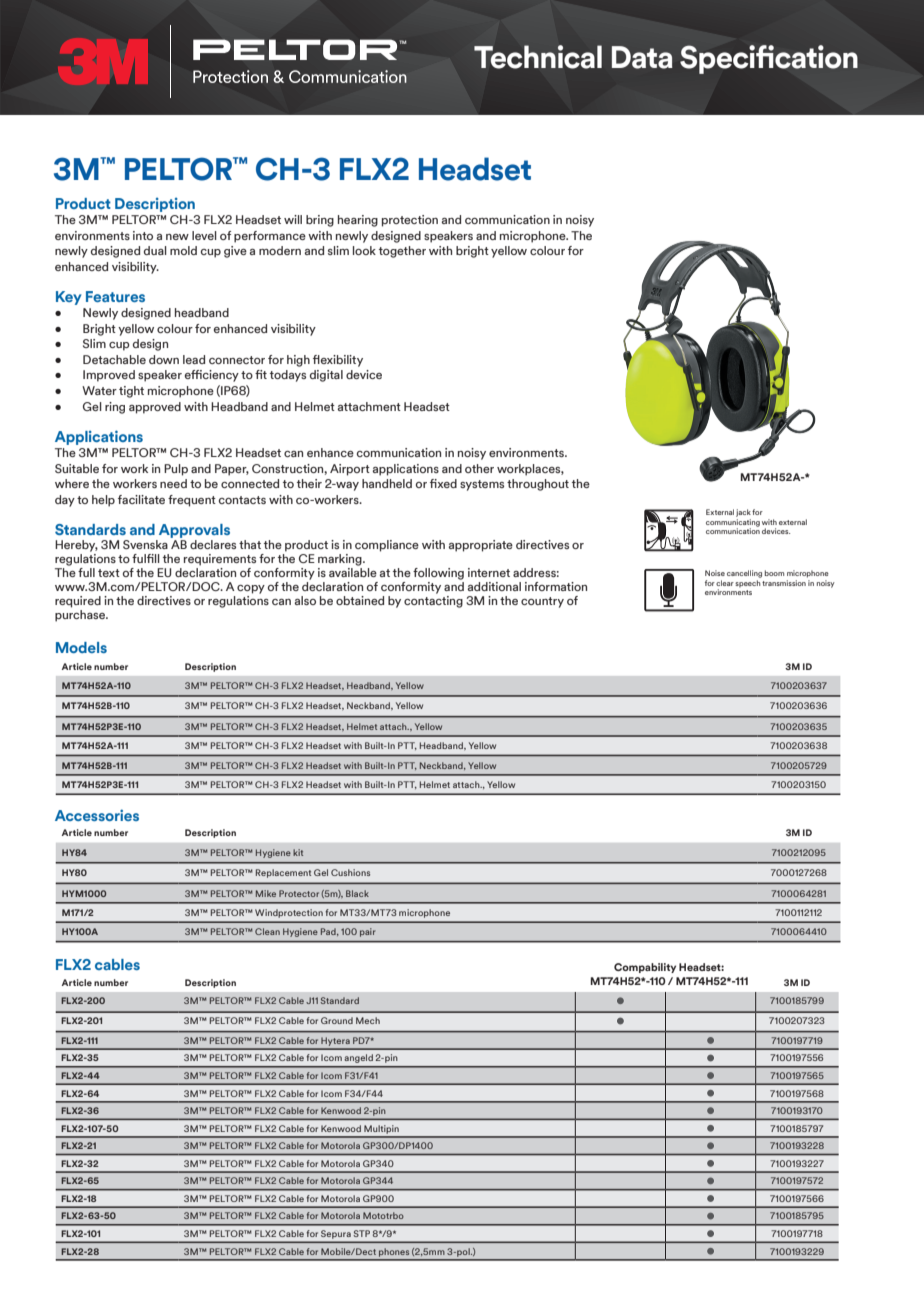  What do you see at coordinates (743, 513) in the screenshot?
I see `jack` at bounding box center [743, 513].
